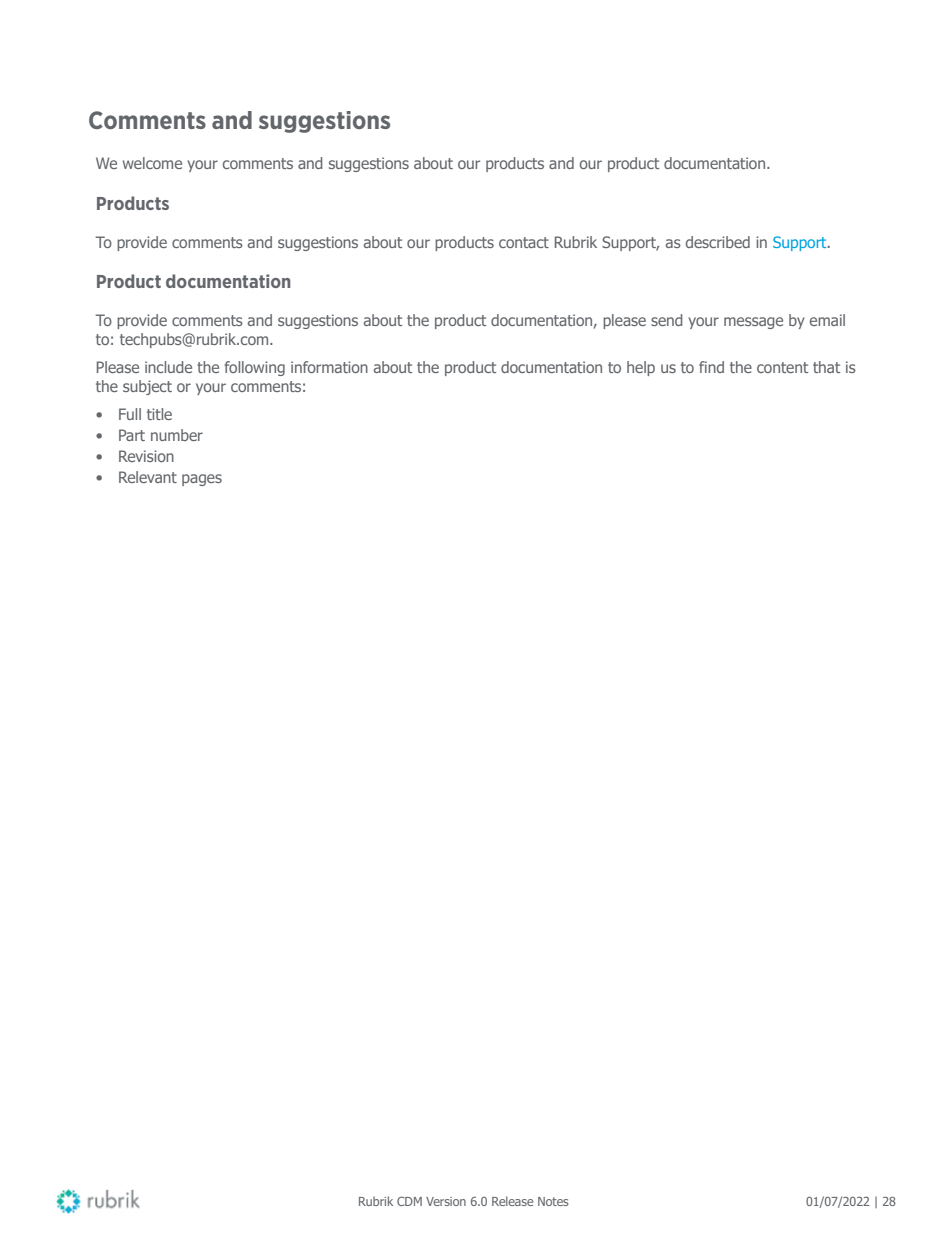  Describe the element at coordinates (711, 367) in the page. I see `find` at that location.
